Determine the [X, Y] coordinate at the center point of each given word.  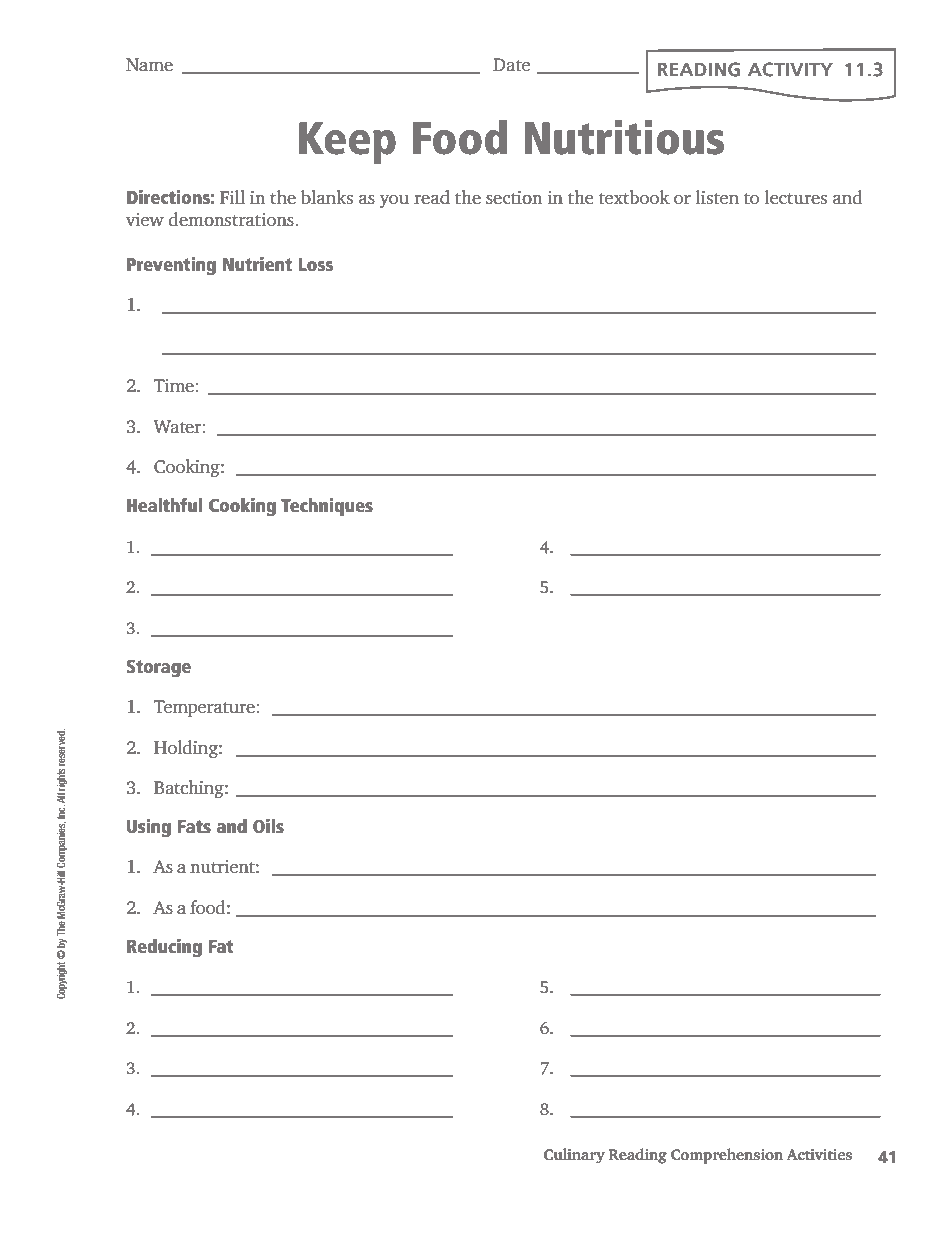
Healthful [164, 504]
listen [717, 197]
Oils [268, 826]
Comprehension [727, 1156]
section [514, 197]
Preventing [171, 266]
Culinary [574, 1156]
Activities [819, 1154]
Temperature [205, 708]
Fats [194, 826]
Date [511, 64]
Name [149, 64]
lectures [796, 197]
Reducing [164, 948]
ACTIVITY [790, 69]
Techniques [327, 507]
